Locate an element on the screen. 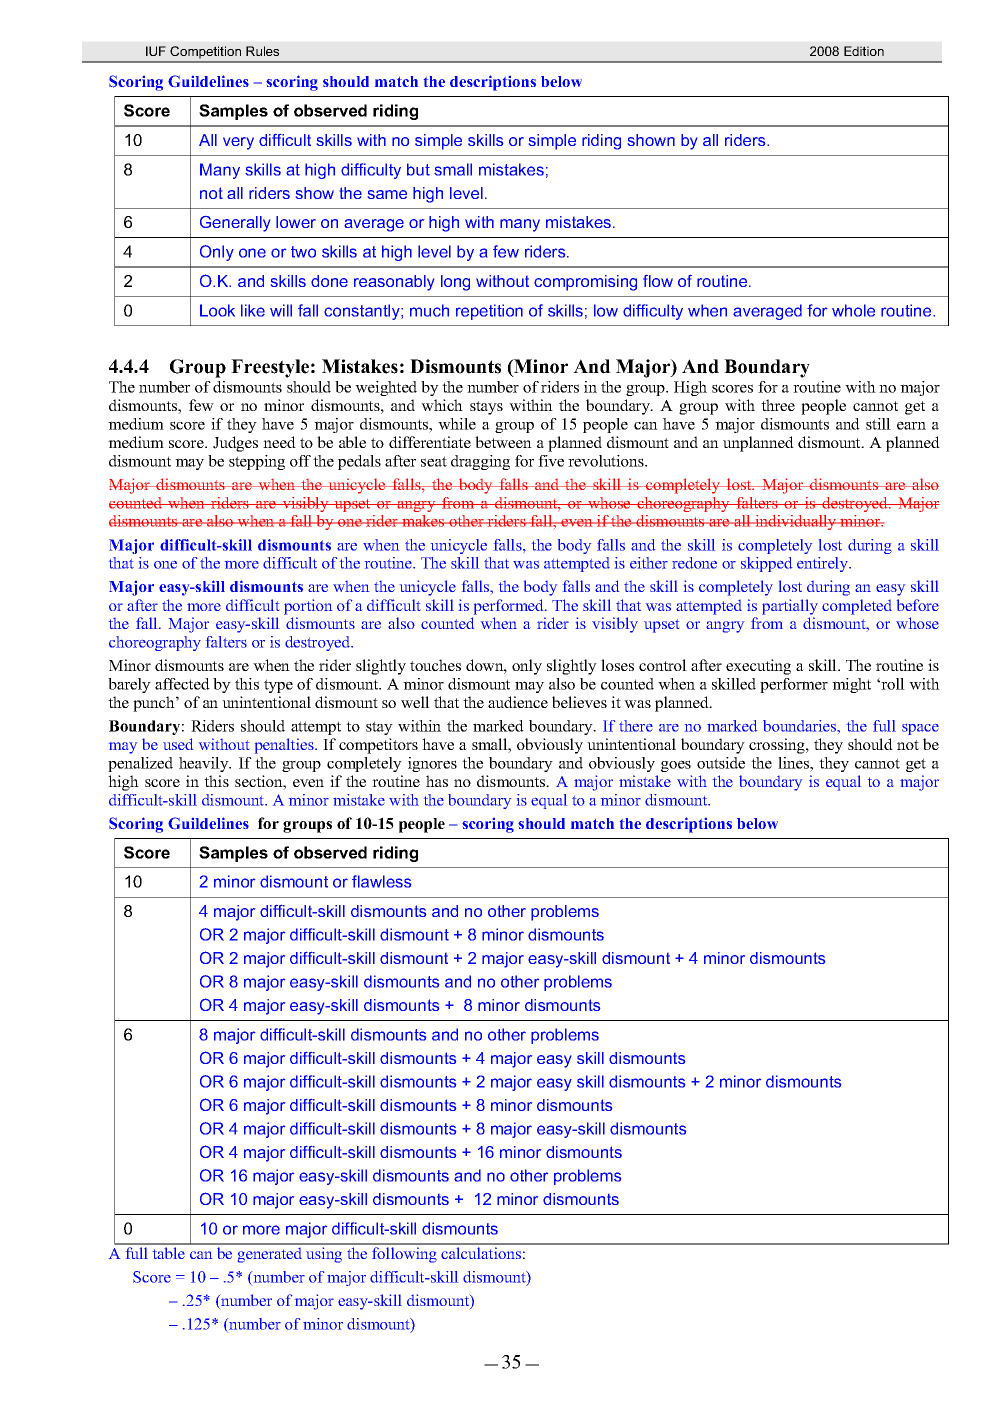 This screenshot has height=1414, width=999. flawless is located at coordinates (381, 881).
